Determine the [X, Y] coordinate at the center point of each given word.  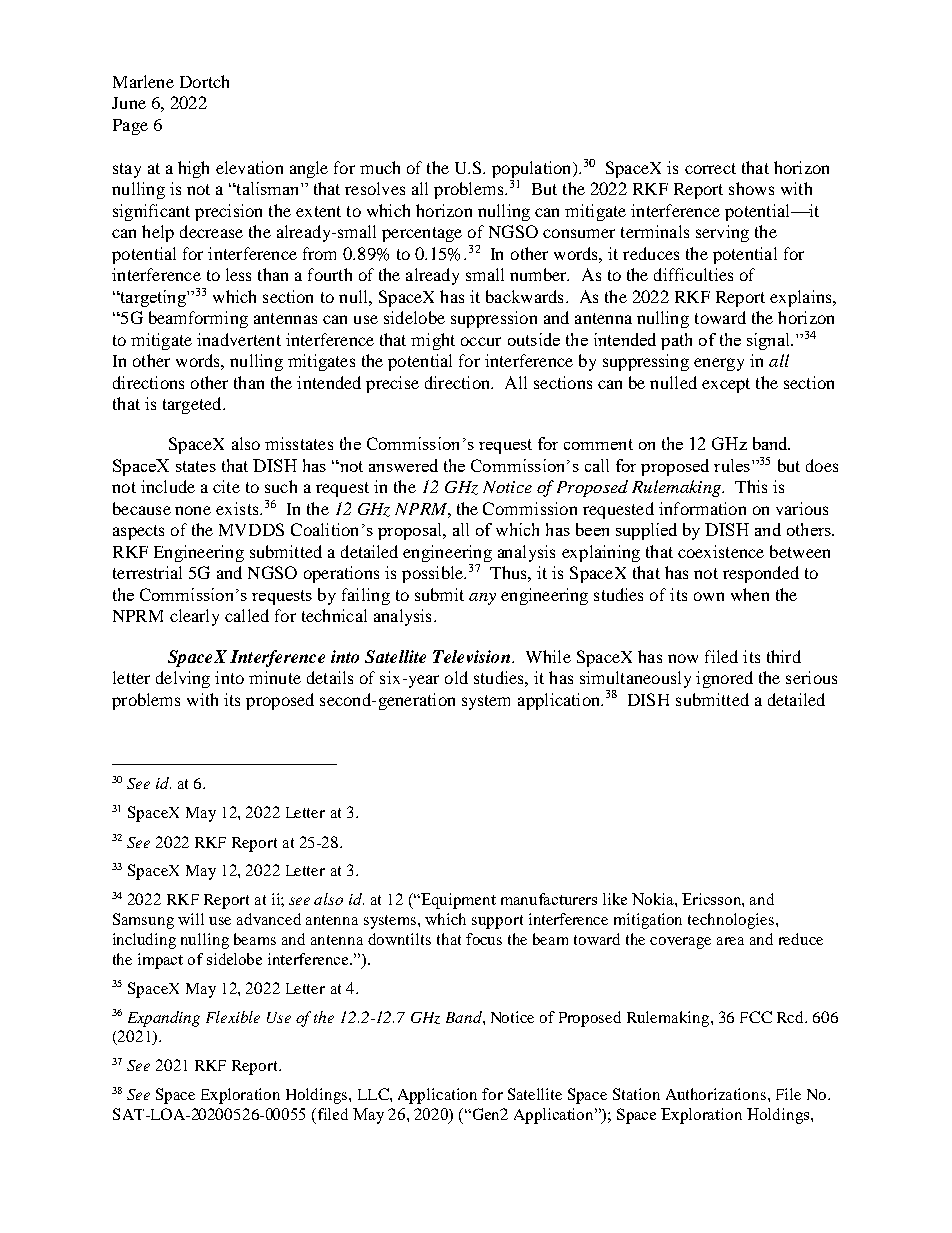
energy [719, 364]
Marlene [143, 81]
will [191, 919]
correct [710, 168]
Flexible [233, 1017]
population [533, 169]
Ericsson [713, 900]
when [750, 594]
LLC [374, 1094]
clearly [194, 617]
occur [481, 341]
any [482, 599]
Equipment [457, 901]
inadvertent [239, 339]
